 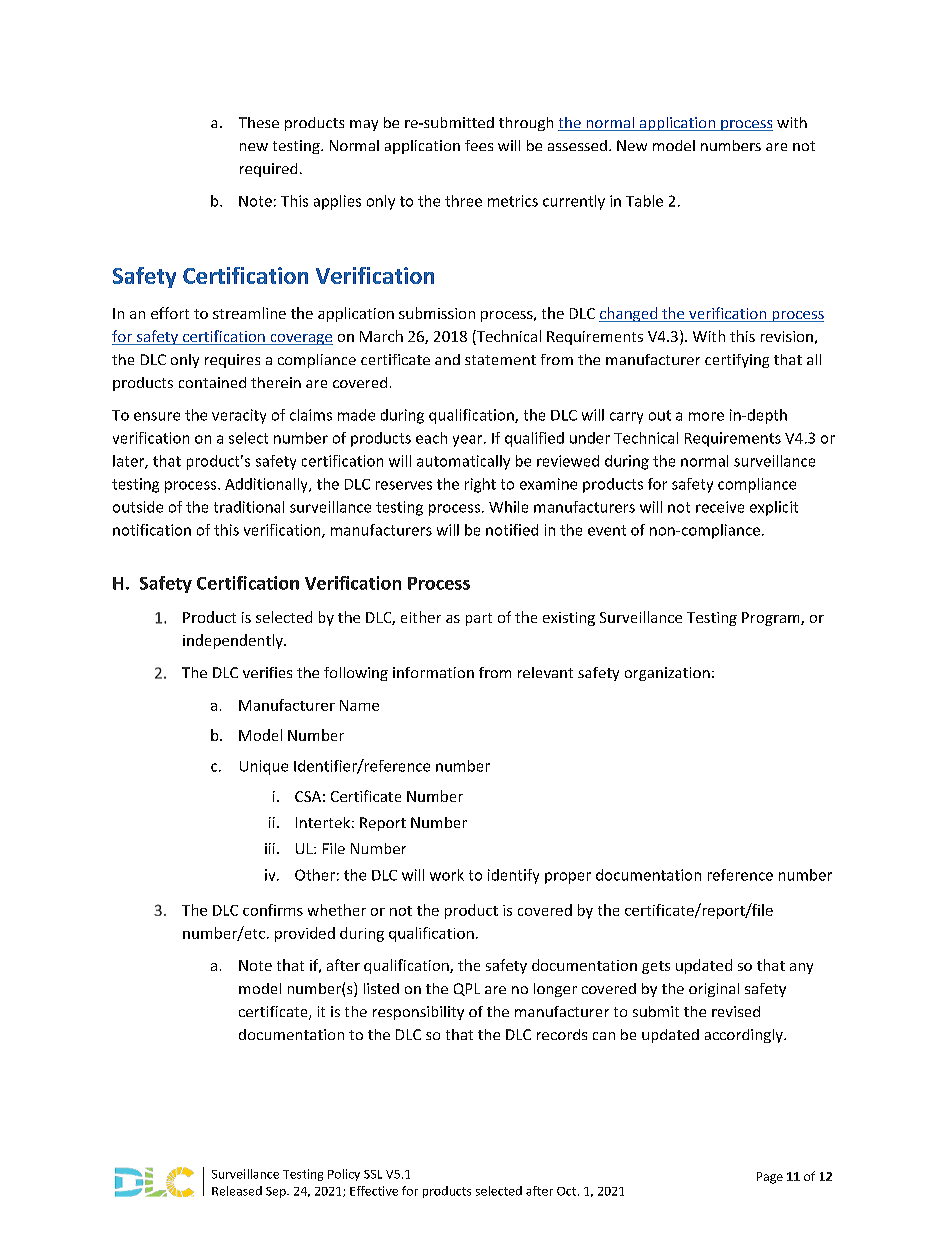 I want to click on work, so click(x=447, y=875).
